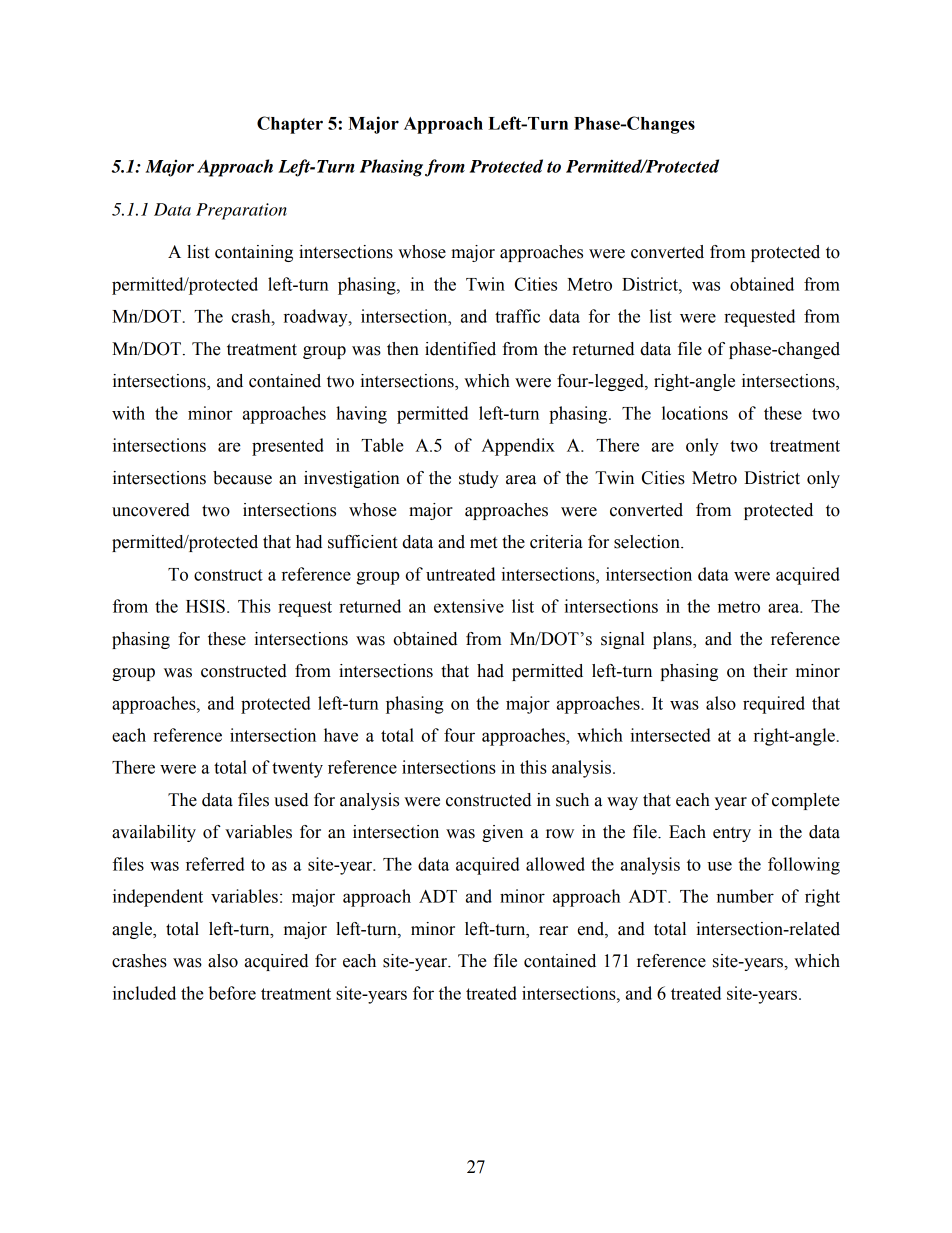 The width and height of the image is (952, 1233). Describe the element at coordinates (460, 349) in the image. I see `identified` at that location.
